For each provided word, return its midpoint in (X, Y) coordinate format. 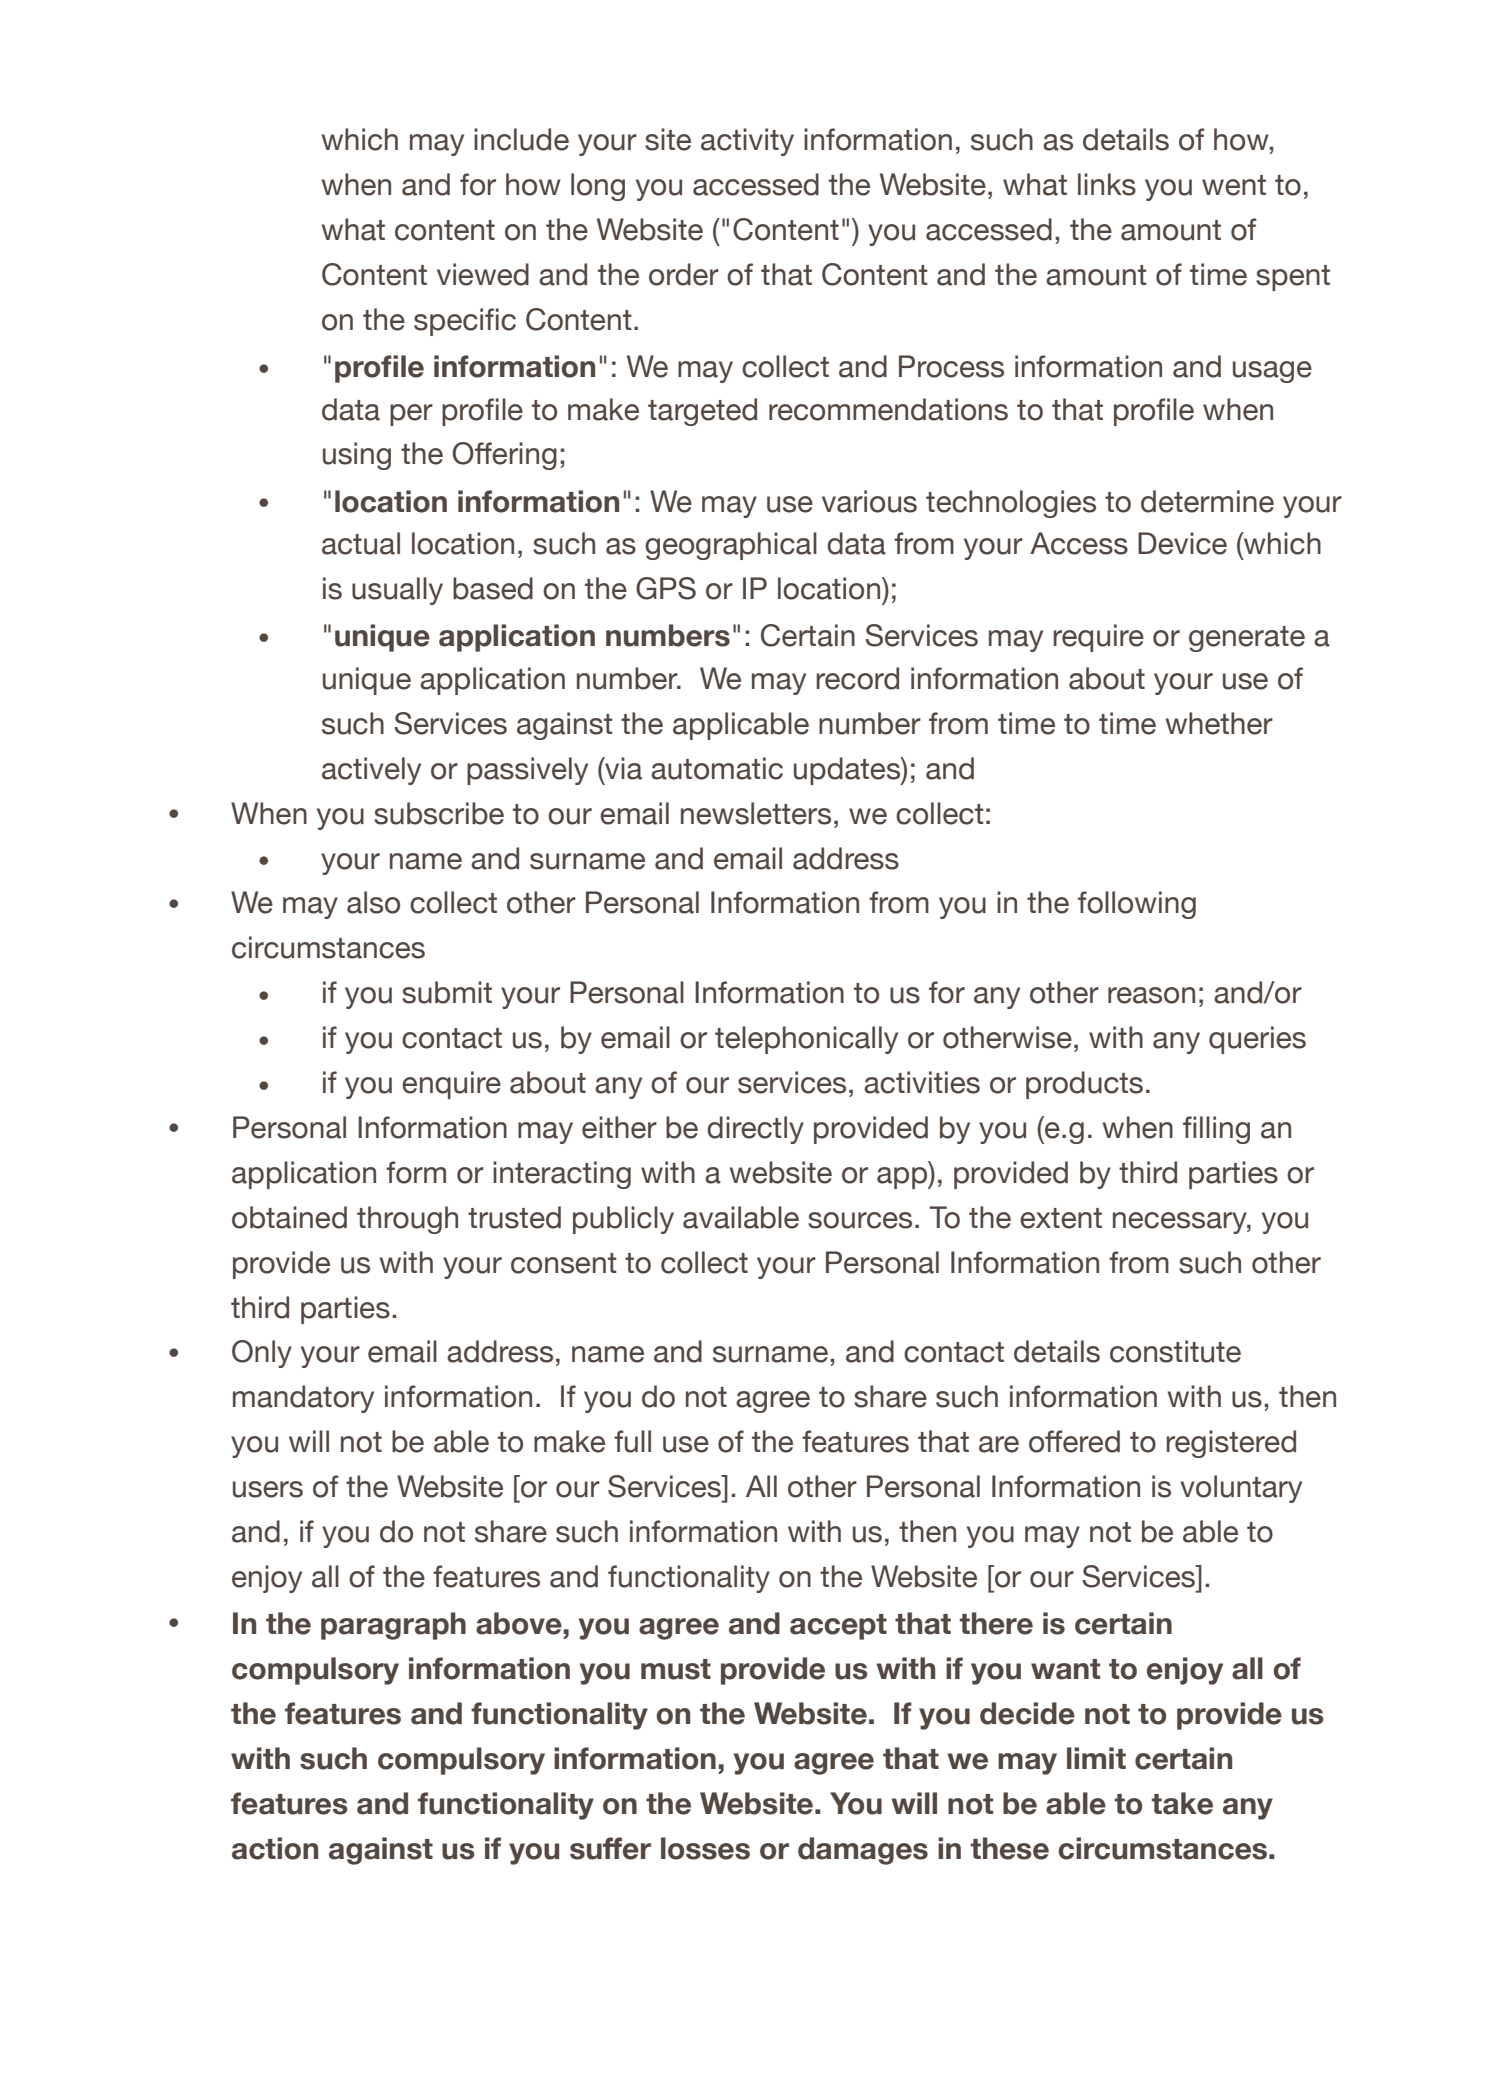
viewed (483, 274)
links (1107, 184)
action (275, 1848)
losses (705, 1848)
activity (747, 142)
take (1182, 1803)
